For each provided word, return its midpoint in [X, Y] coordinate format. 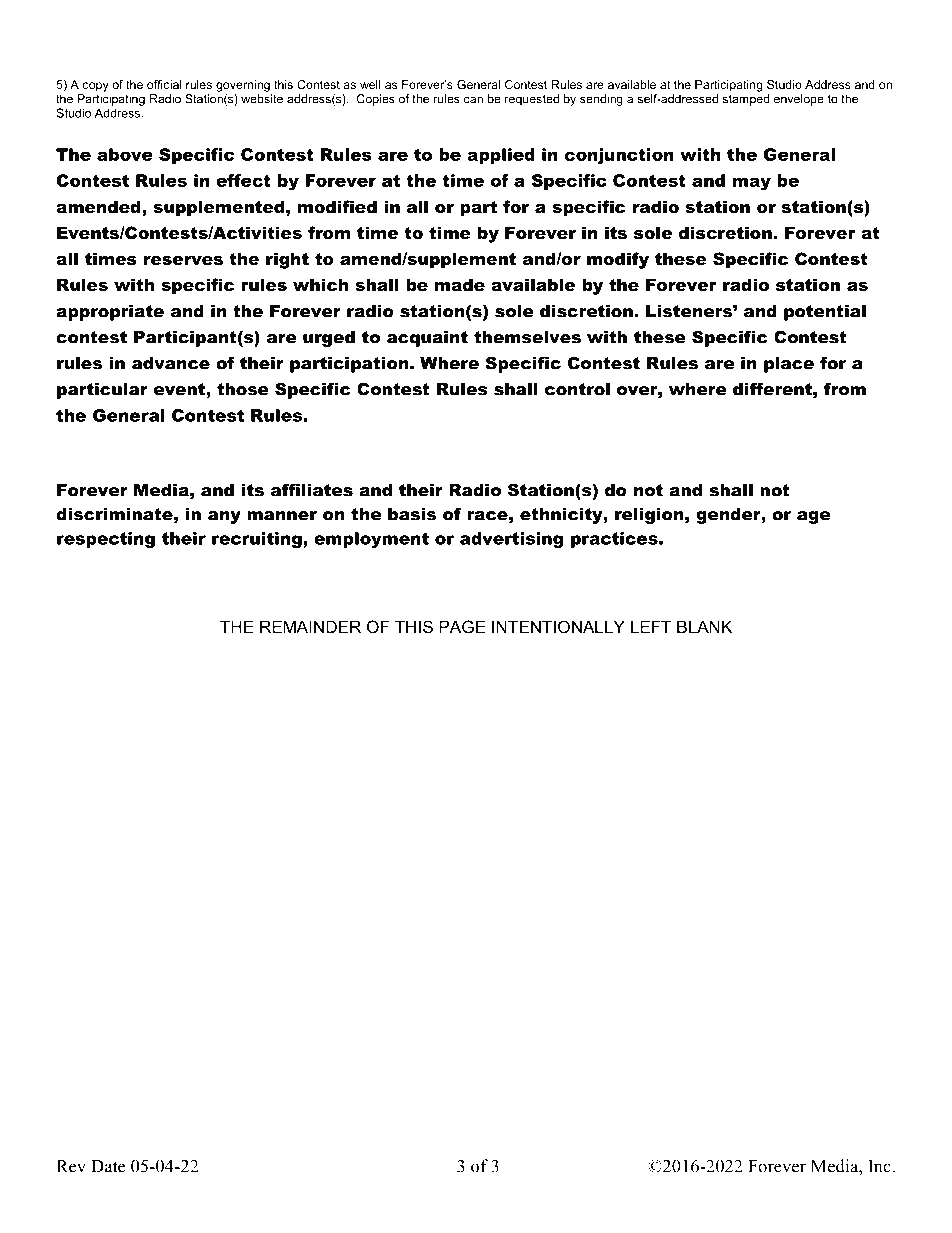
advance [171, 363]
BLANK [704, 626]
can [473, 100]
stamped [746, 100]
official [164, 84]
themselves [527, 337]
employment [371, 540]
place [789, 365]
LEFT [651, 626]
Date [108, 1166]
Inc [880, 1166]
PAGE [463, 626]
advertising [511, 540]
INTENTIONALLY [558, 626]
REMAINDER [310, 626]
